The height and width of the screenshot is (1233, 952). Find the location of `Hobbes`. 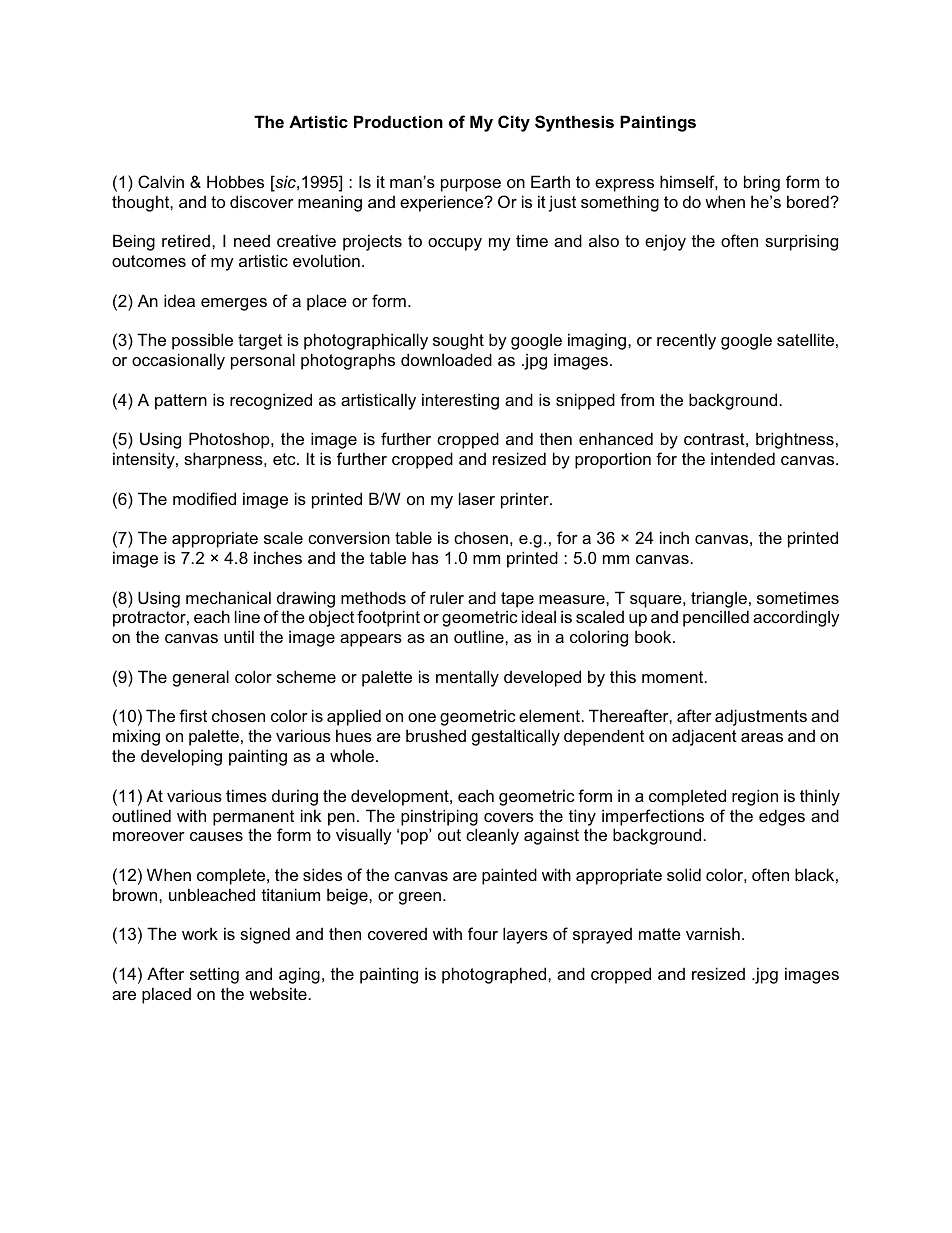

Hobbes is located at coordinates (235, 181).
